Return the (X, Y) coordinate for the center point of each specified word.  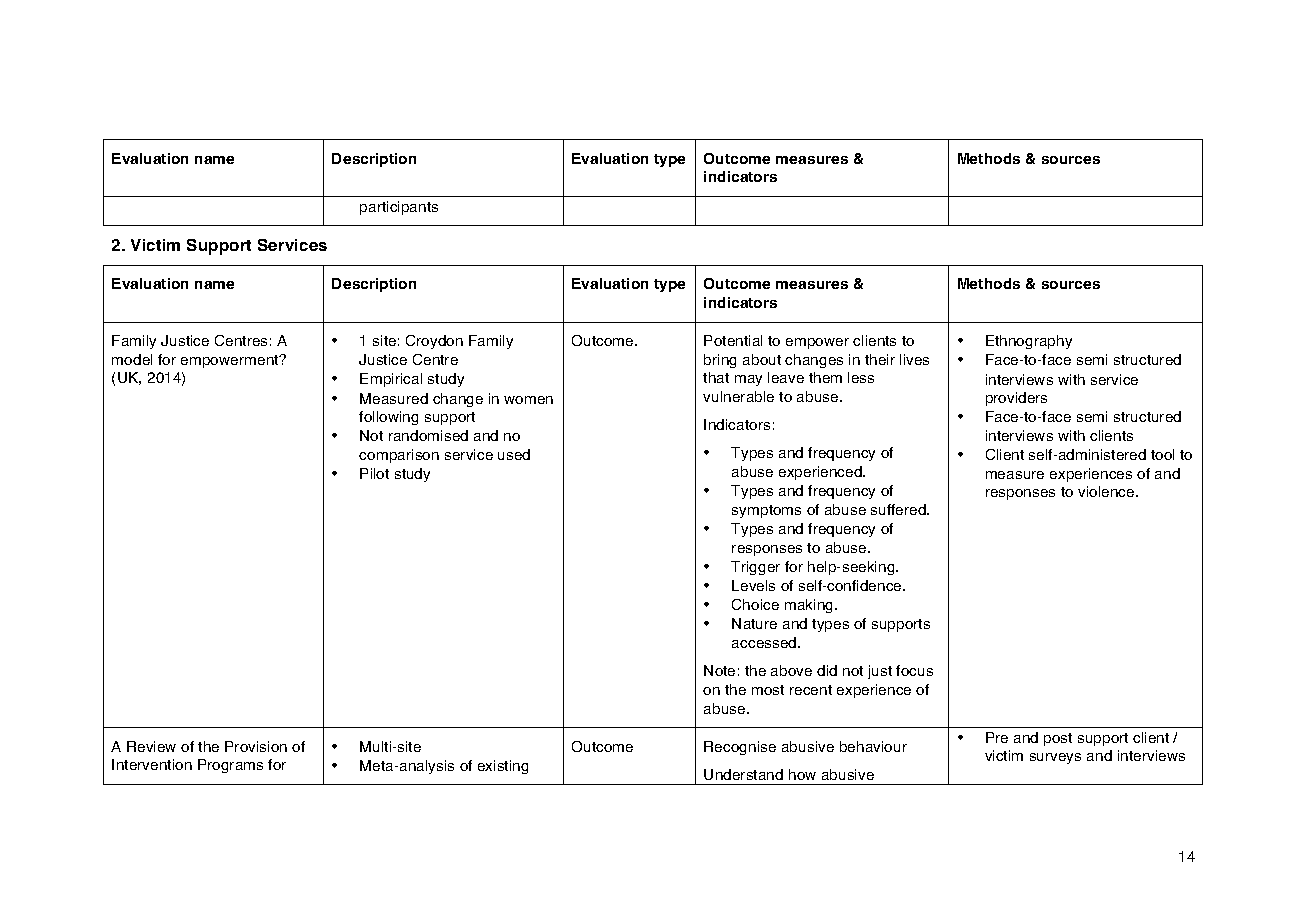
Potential (733, 340)
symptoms (766, 511)
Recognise (740, 748)
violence (1107, 491)
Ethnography (1029, 342)
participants (399, 208)
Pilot (374, 473)
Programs (230, 766)
